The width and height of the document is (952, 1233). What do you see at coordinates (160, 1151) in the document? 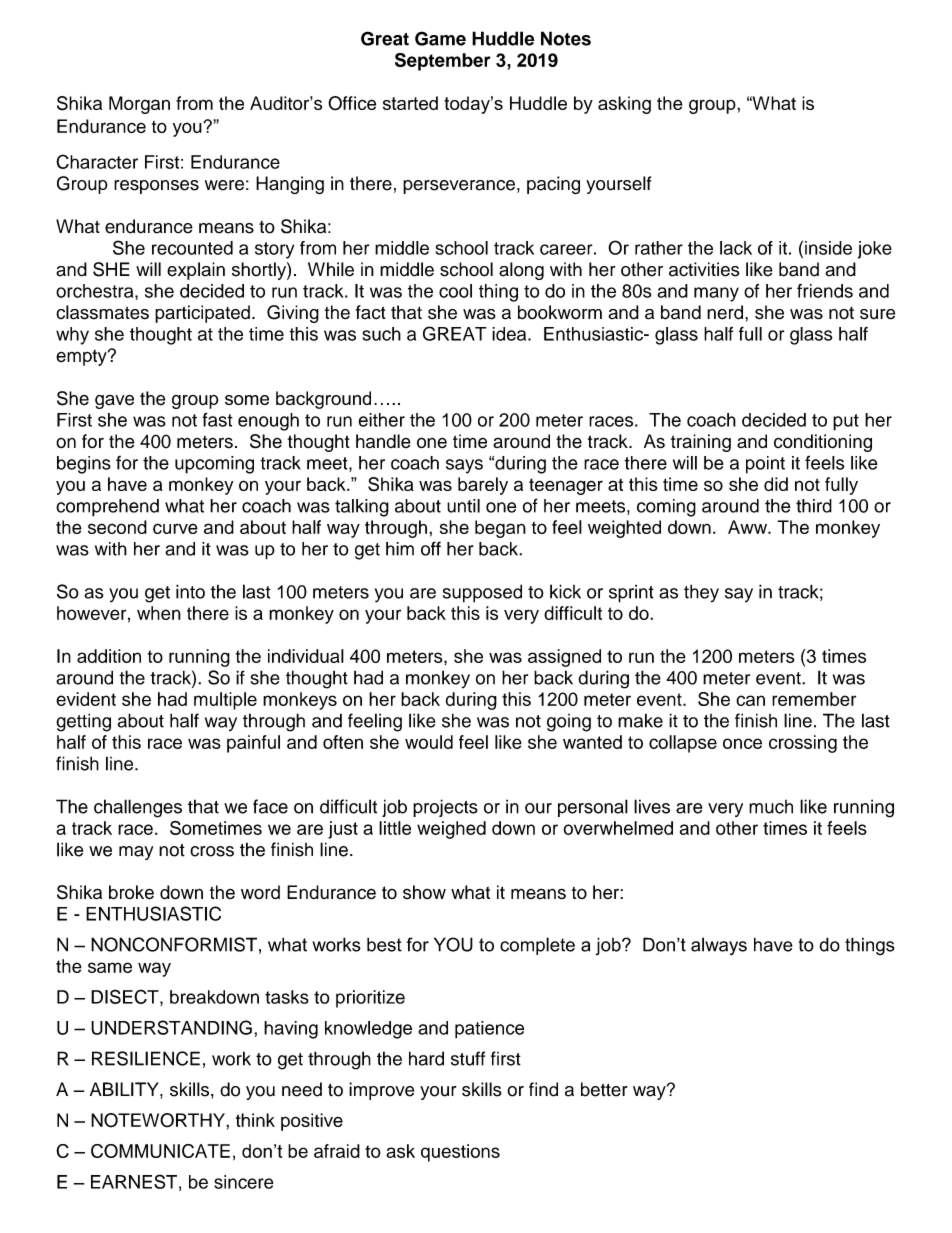
I see `COMMUNICATE` at bounding box center [160, 1151].
